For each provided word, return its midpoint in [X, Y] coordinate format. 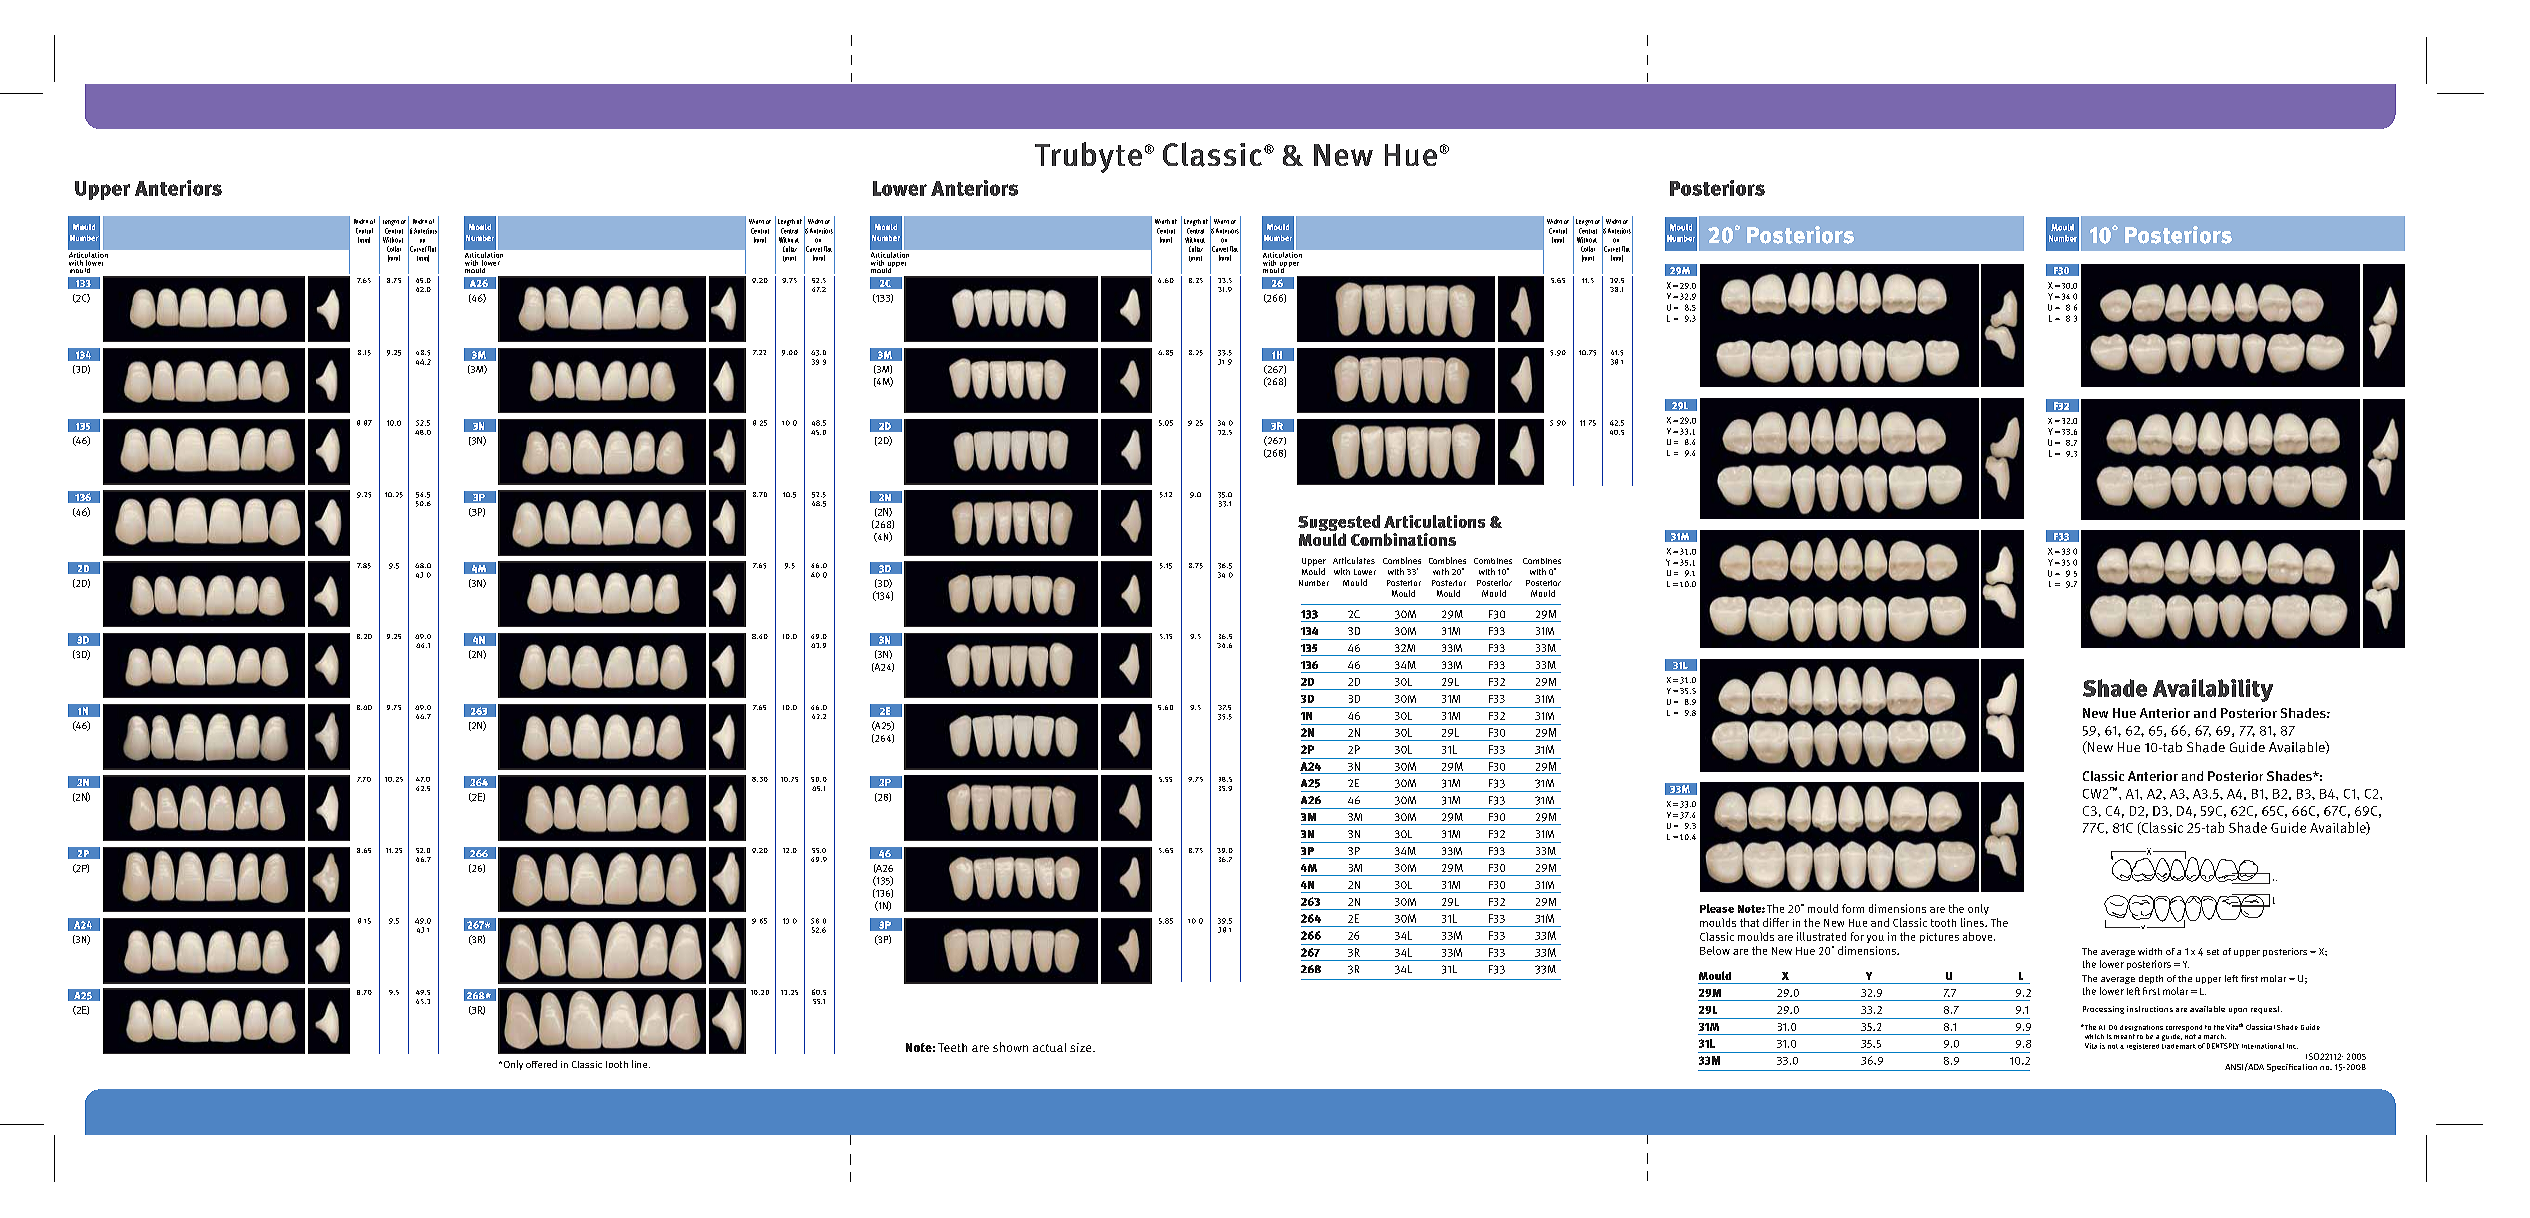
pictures [1939, 938]
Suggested [1339, 524]
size [1082, 1047]
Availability [2213, 690]
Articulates [1354, 560]
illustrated [1821, 936]
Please [1717, 908]
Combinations [1403, 539]
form [1853, 908]
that [1749, 922]
